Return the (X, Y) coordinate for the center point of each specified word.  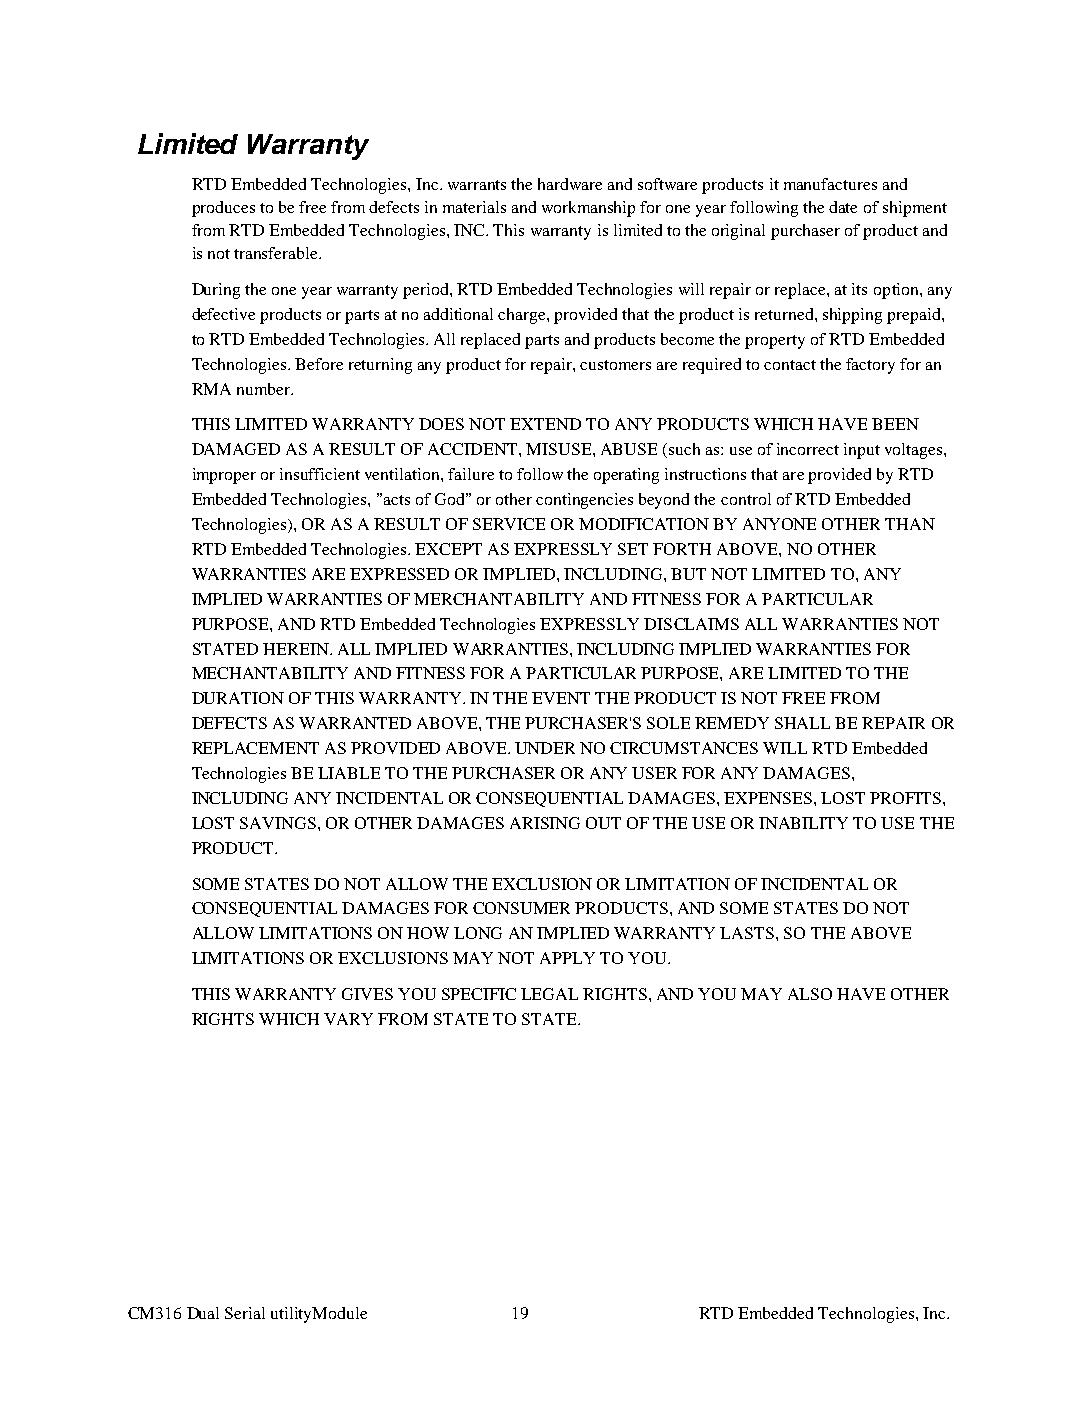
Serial (245, 1313)
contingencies (584, 501)
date (843, 207)
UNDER (545, 748)
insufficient (320, 474)
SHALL (802, 723)
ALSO (810, 994)
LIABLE (349, 773)
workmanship (588, 209)
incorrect (808, 449)
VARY (348, 1019)
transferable (277, 253)
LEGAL (549, 994)
